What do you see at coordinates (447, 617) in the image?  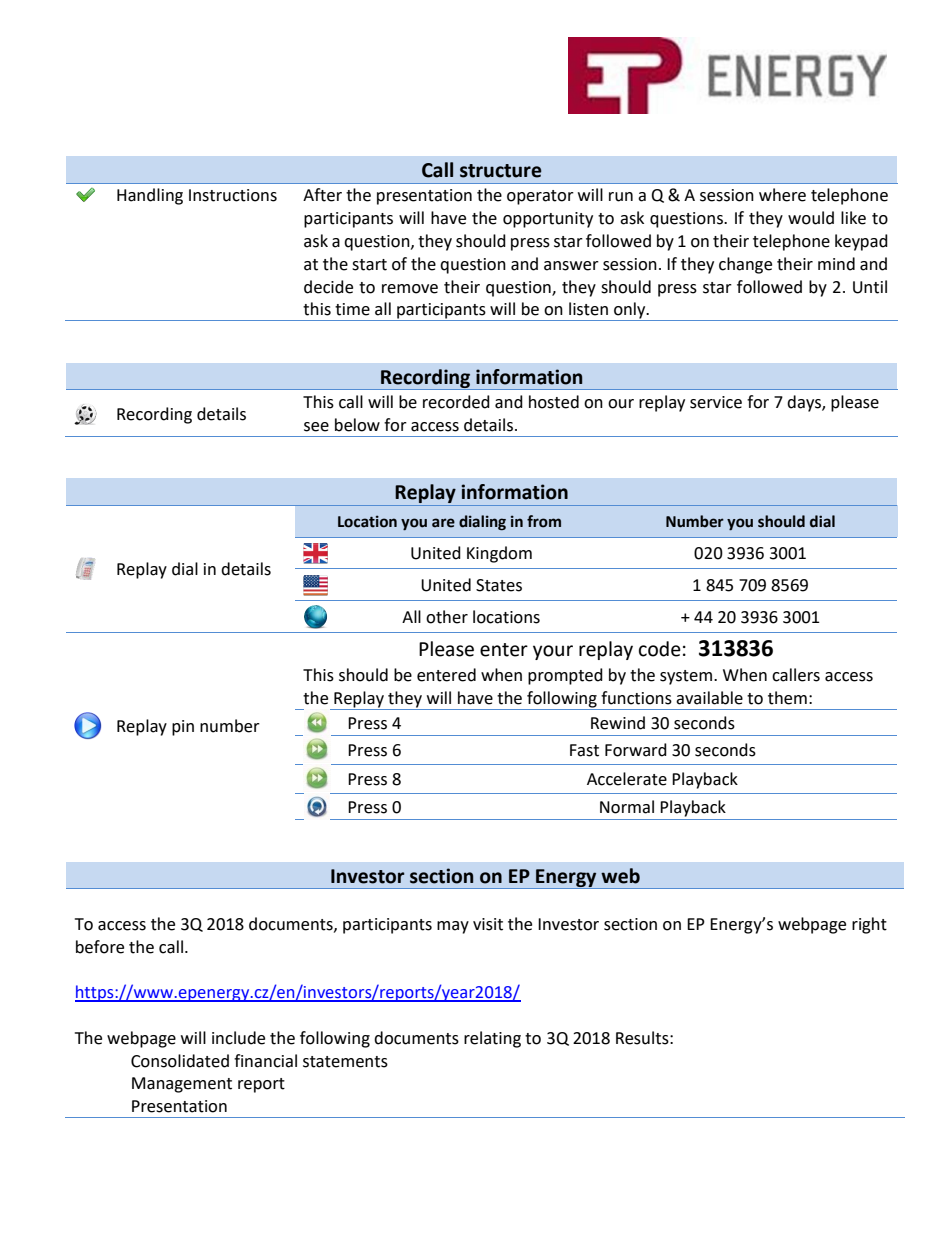 I see `other` at bounding box center [447, 617].
